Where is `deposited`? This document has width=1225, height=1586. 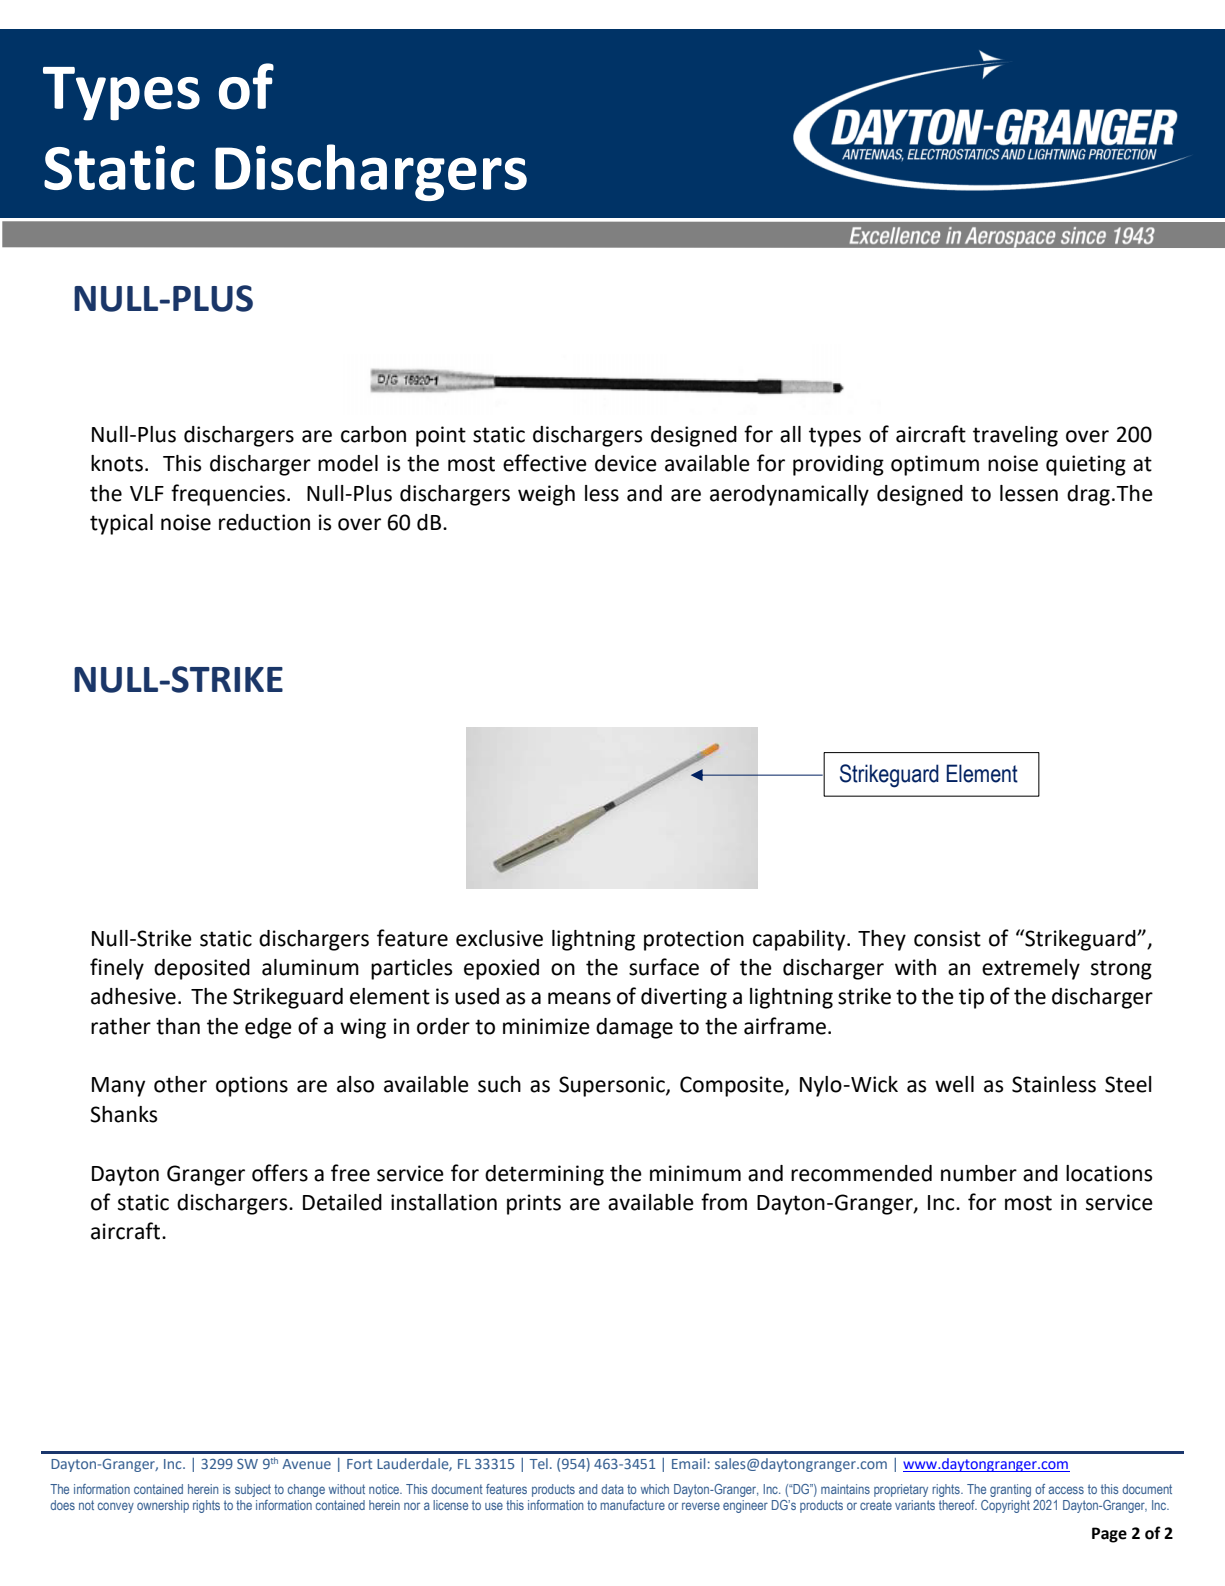 deposited is located at coordinates (202, 969).
